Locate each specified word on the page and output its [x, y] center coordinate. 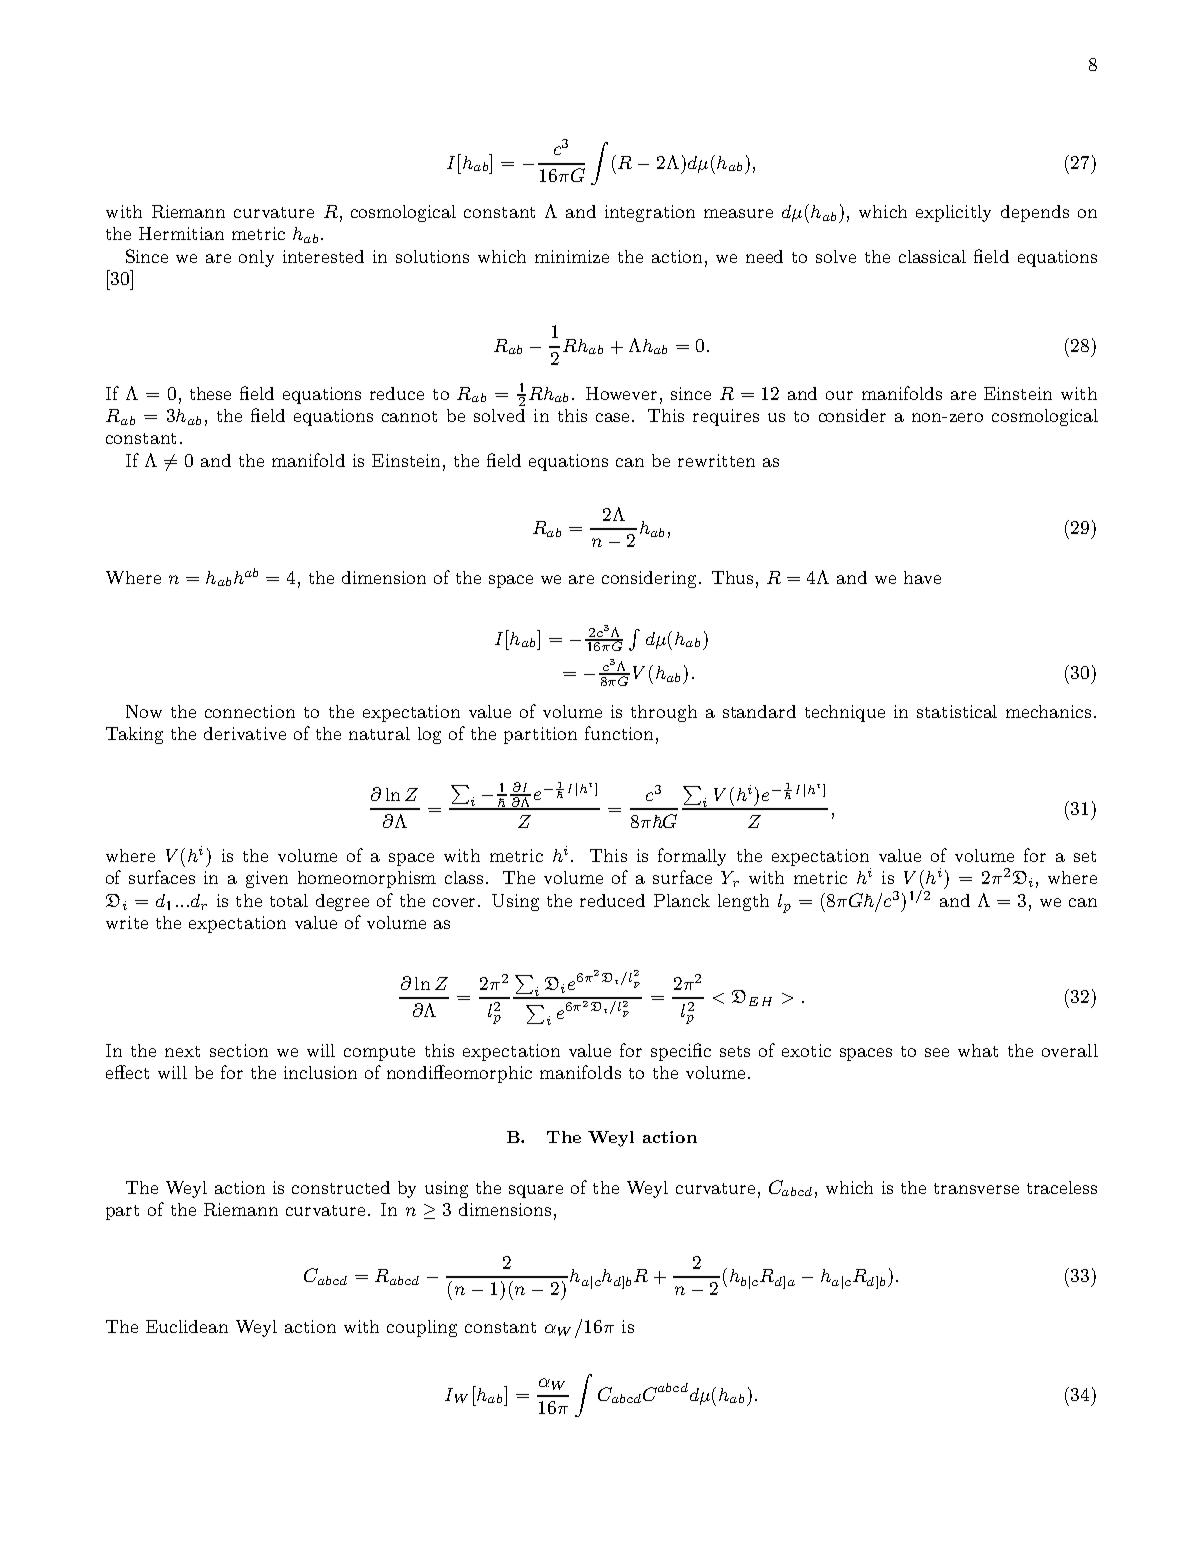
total [289, 900]
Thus [732, 577]
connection [250, 711]
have [922, 577]
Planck [682, 900]
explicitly [953, 213]
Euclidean [187, 1326]
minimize [572, 256]
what [978, 1050]
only [256, 258]
